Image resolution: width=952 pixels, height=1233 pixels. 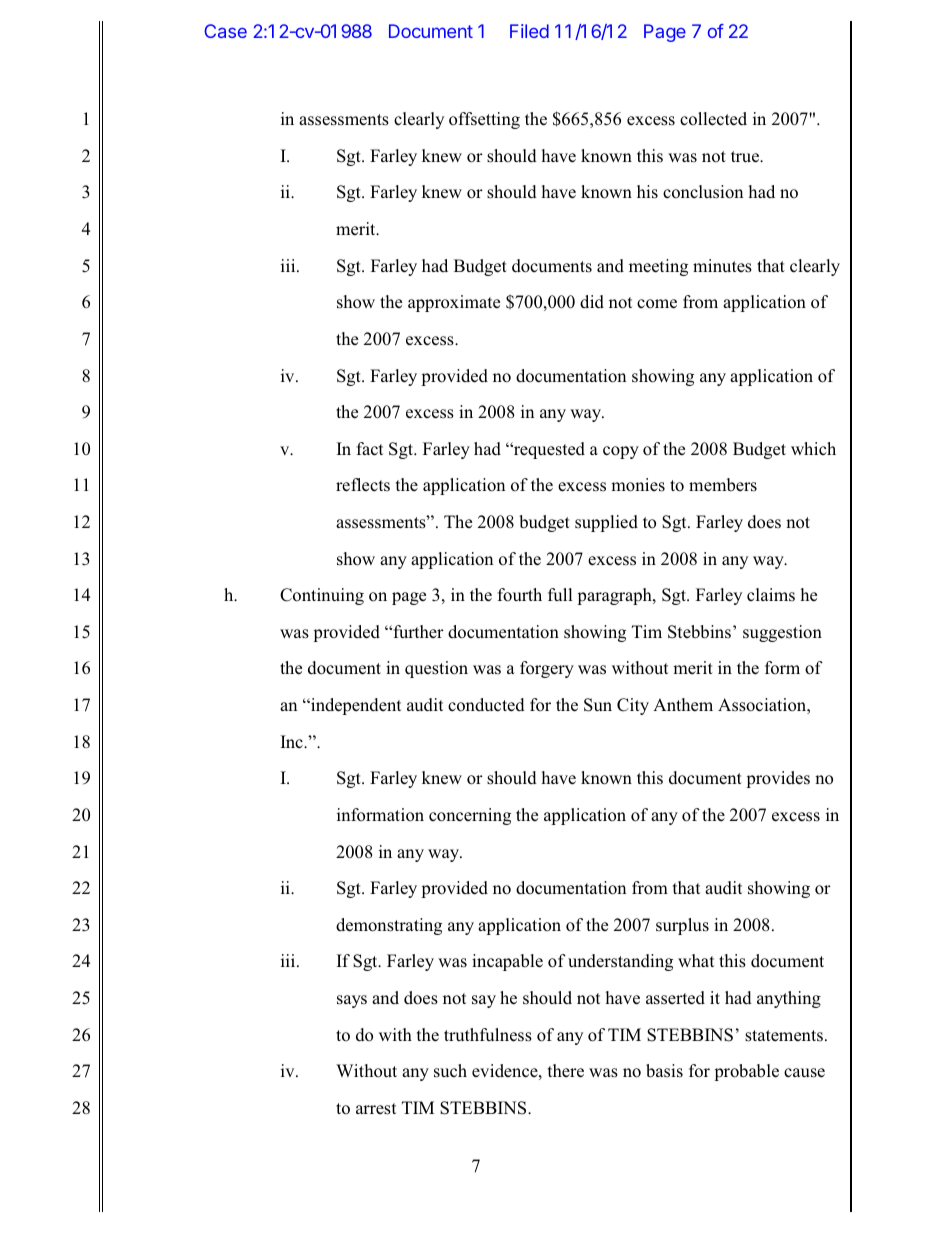 What do you see at coordinates (486, 705) in the screenshot?
I see `conducted` at bounding box center [486, 705].
